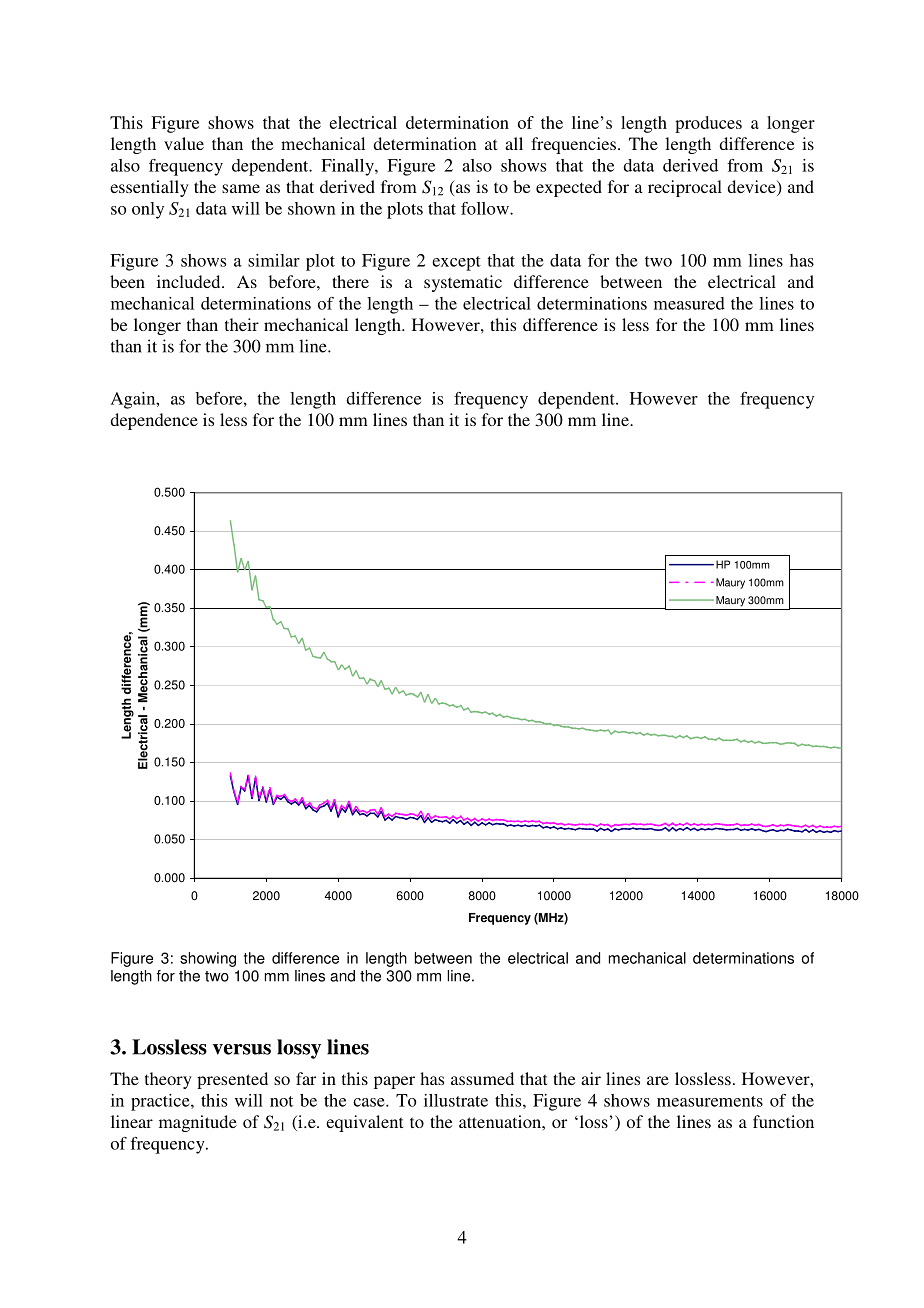 This page has width=924, height=1308. What do you see at coordinates (658, 1080) in the page?
I see `are` at bounding box center [658, 1080].
